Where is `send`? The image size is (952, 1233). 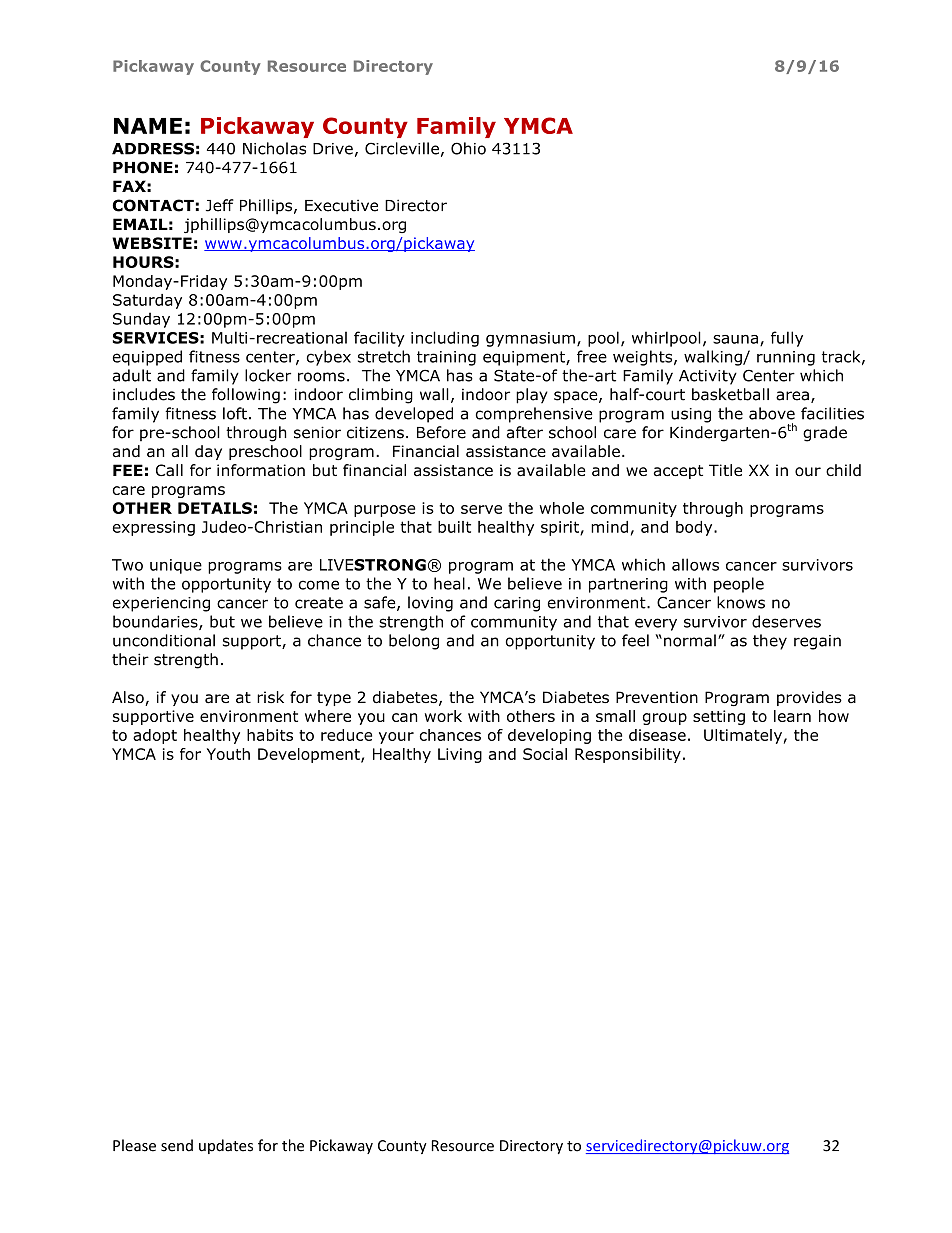
send is located at coordinates (177, 1145).
